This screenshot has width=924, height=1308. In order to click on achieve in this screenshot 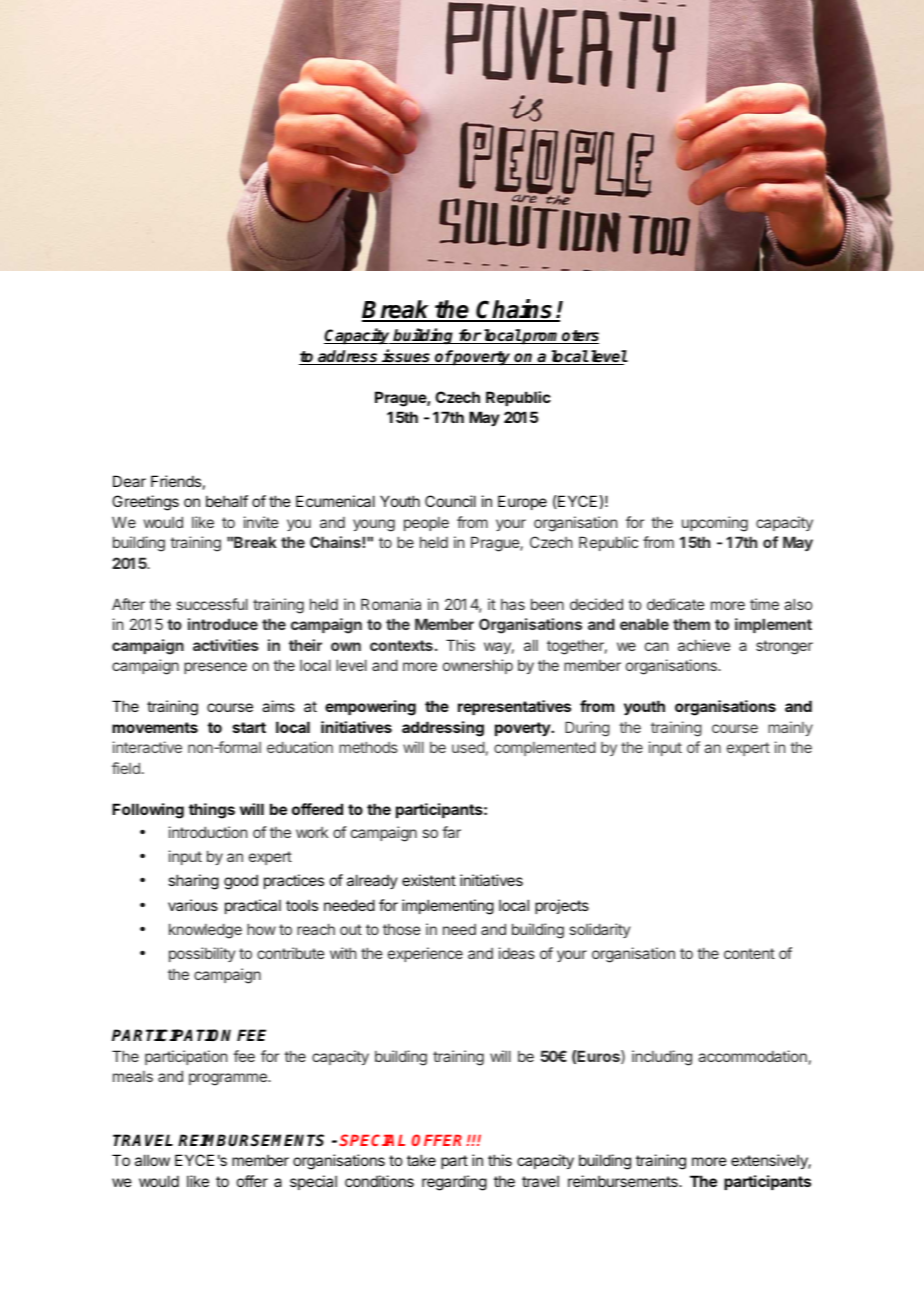, I will do `click(704, 645)`.
